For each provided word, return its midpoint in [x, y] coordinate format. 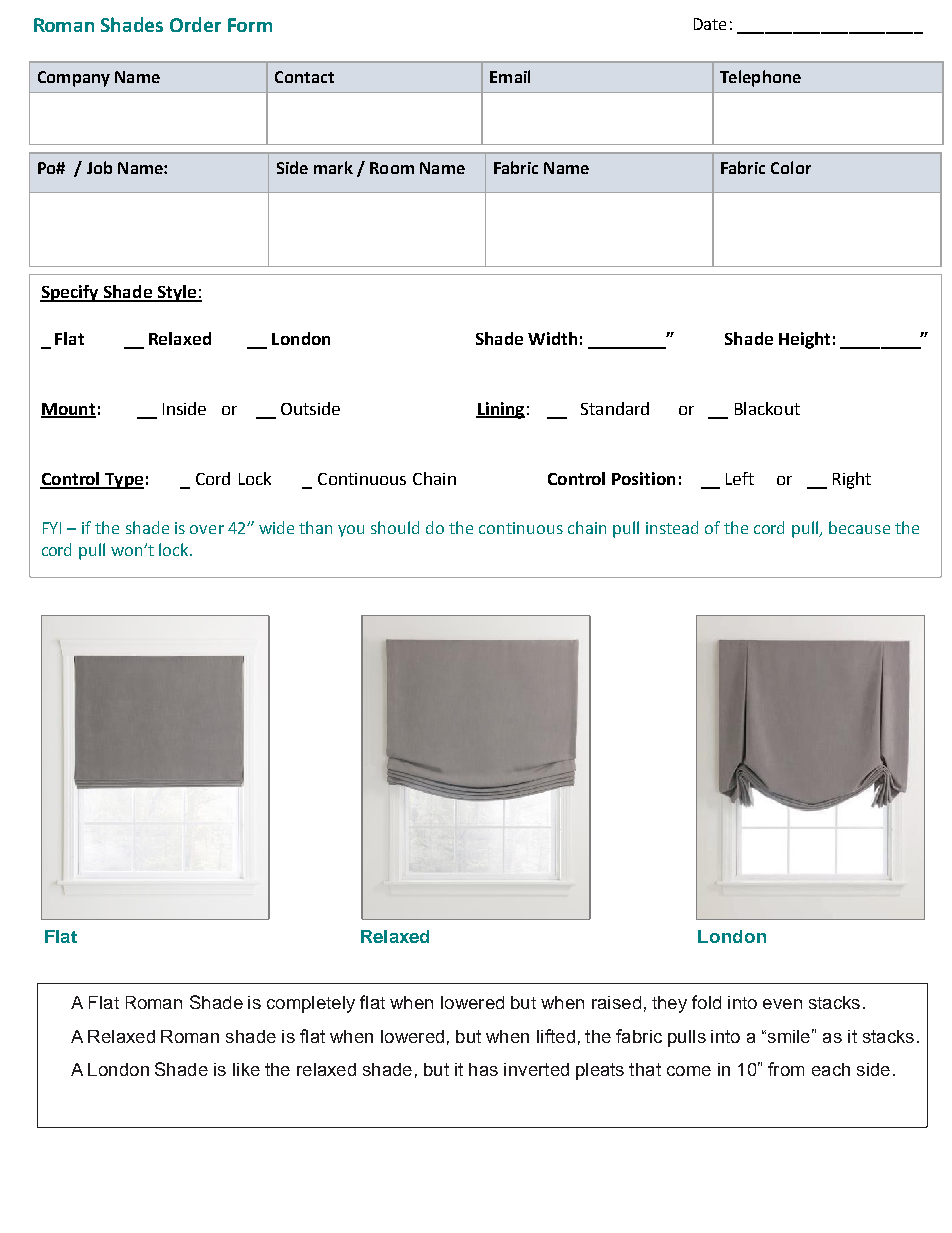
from [786, 1069]
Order [195, 24]
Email [510, 76]
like [246, 1069]
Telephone [760, 78]
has [483, 1069]
